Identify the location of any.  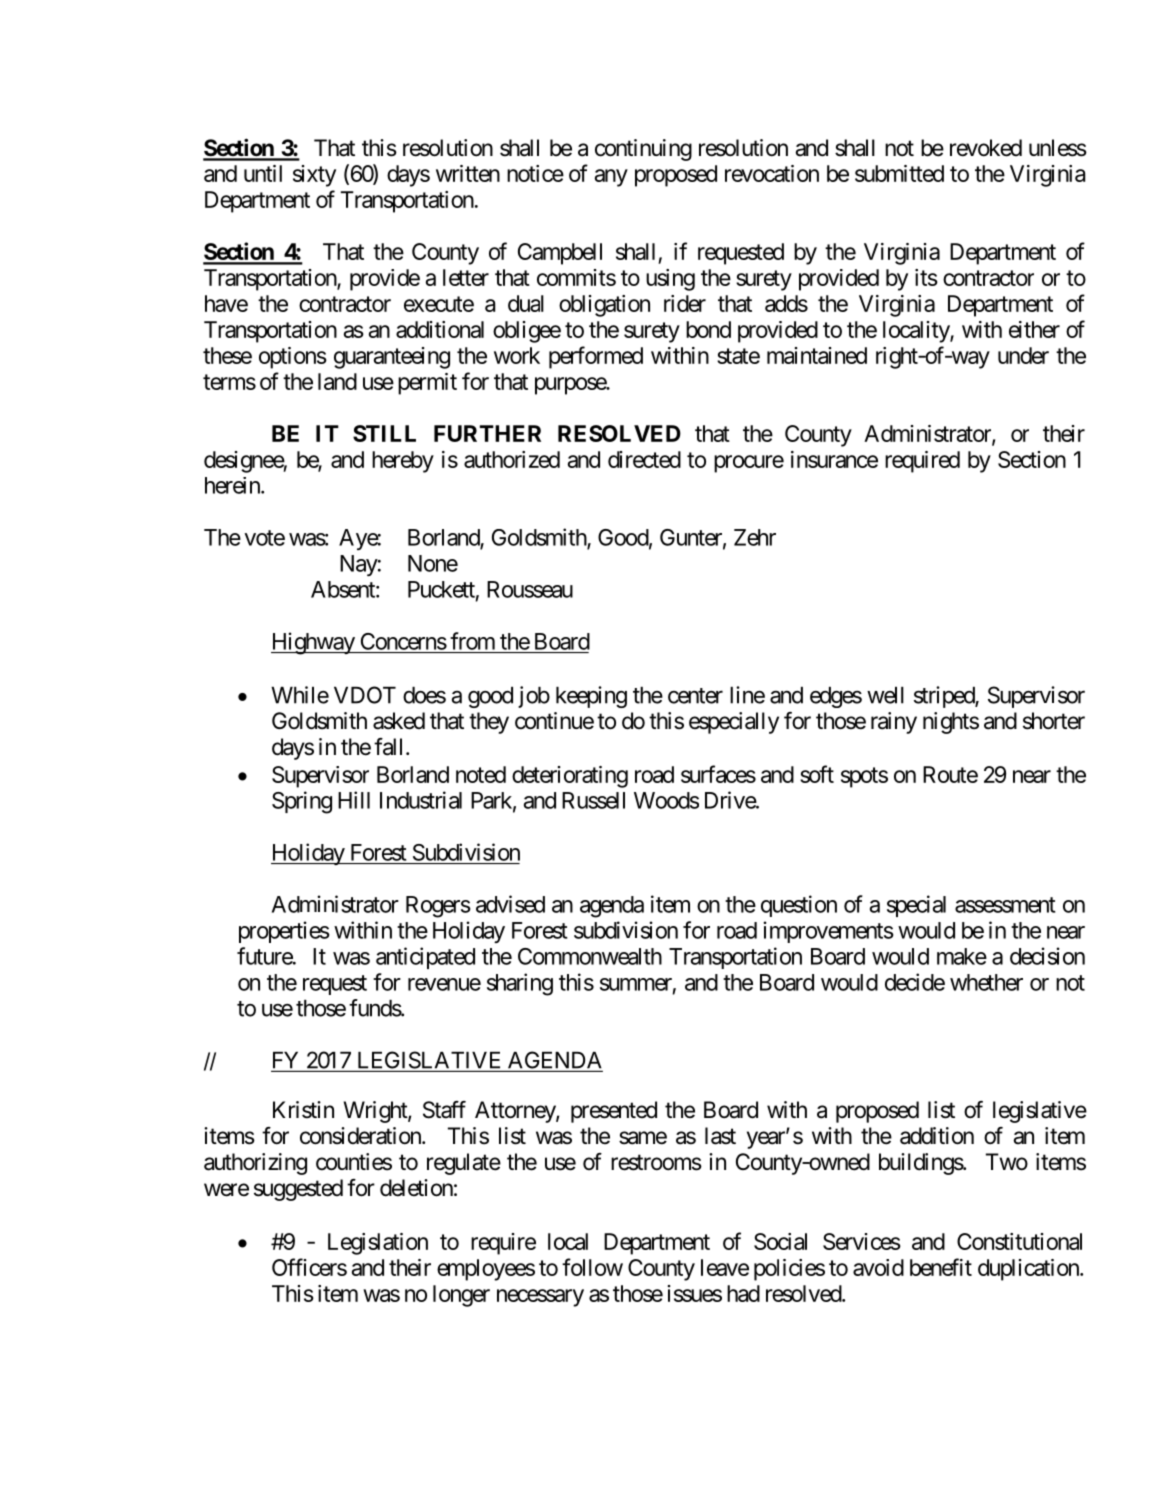
(611, 178).
